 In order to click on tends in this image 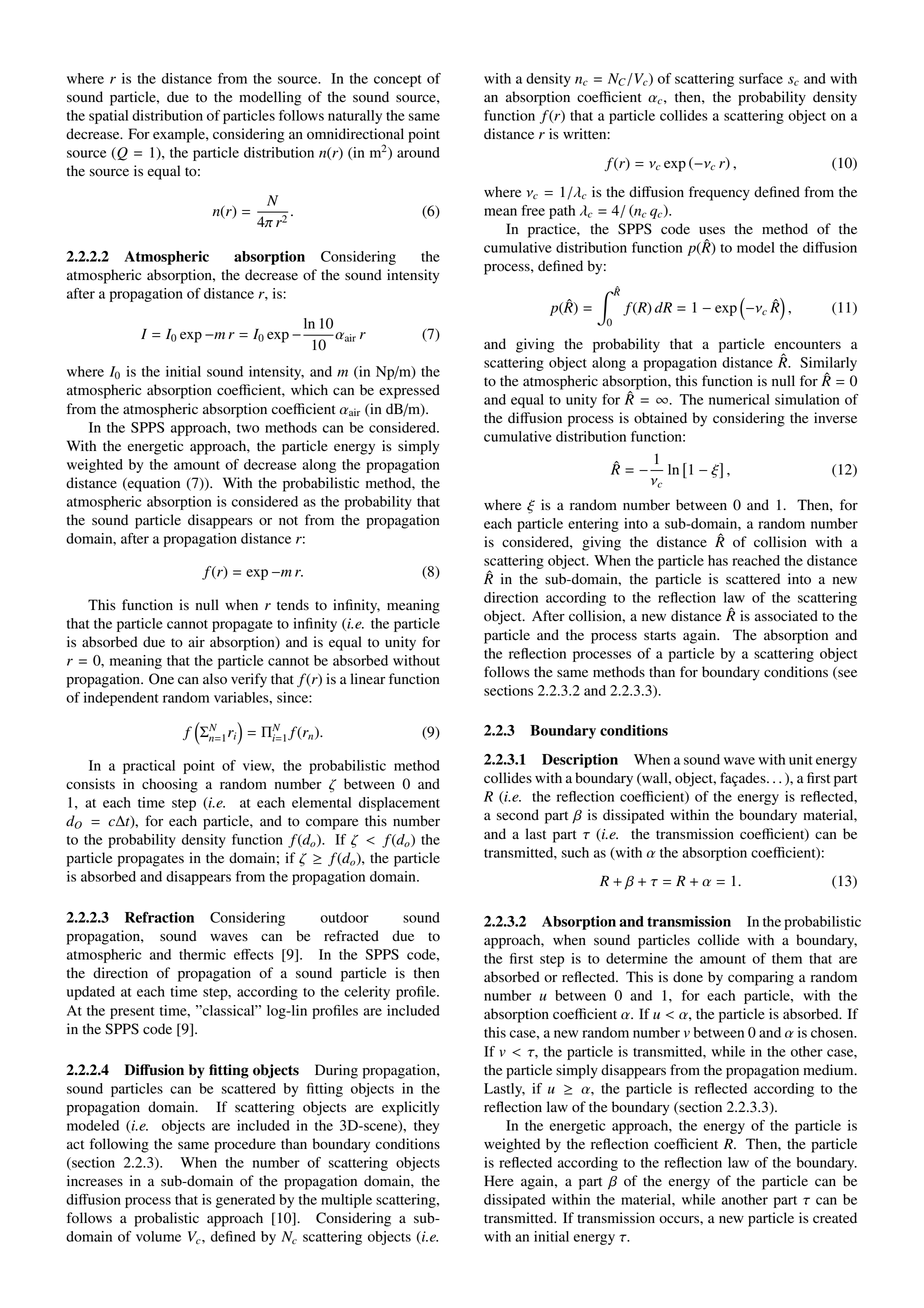, I will do `click(293, 605)`.
